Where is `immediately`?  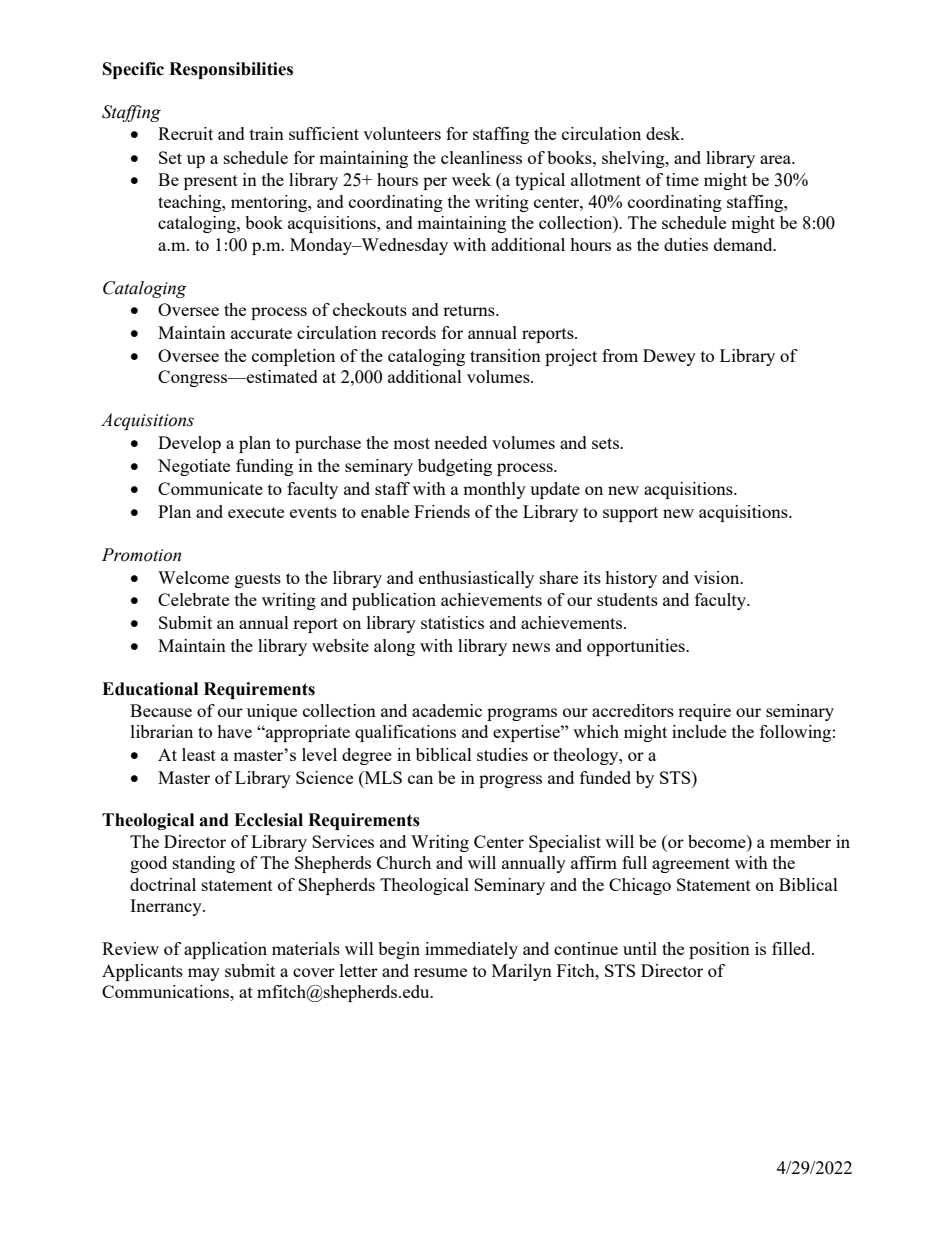 immediately is located at coordinates (471, 950).
